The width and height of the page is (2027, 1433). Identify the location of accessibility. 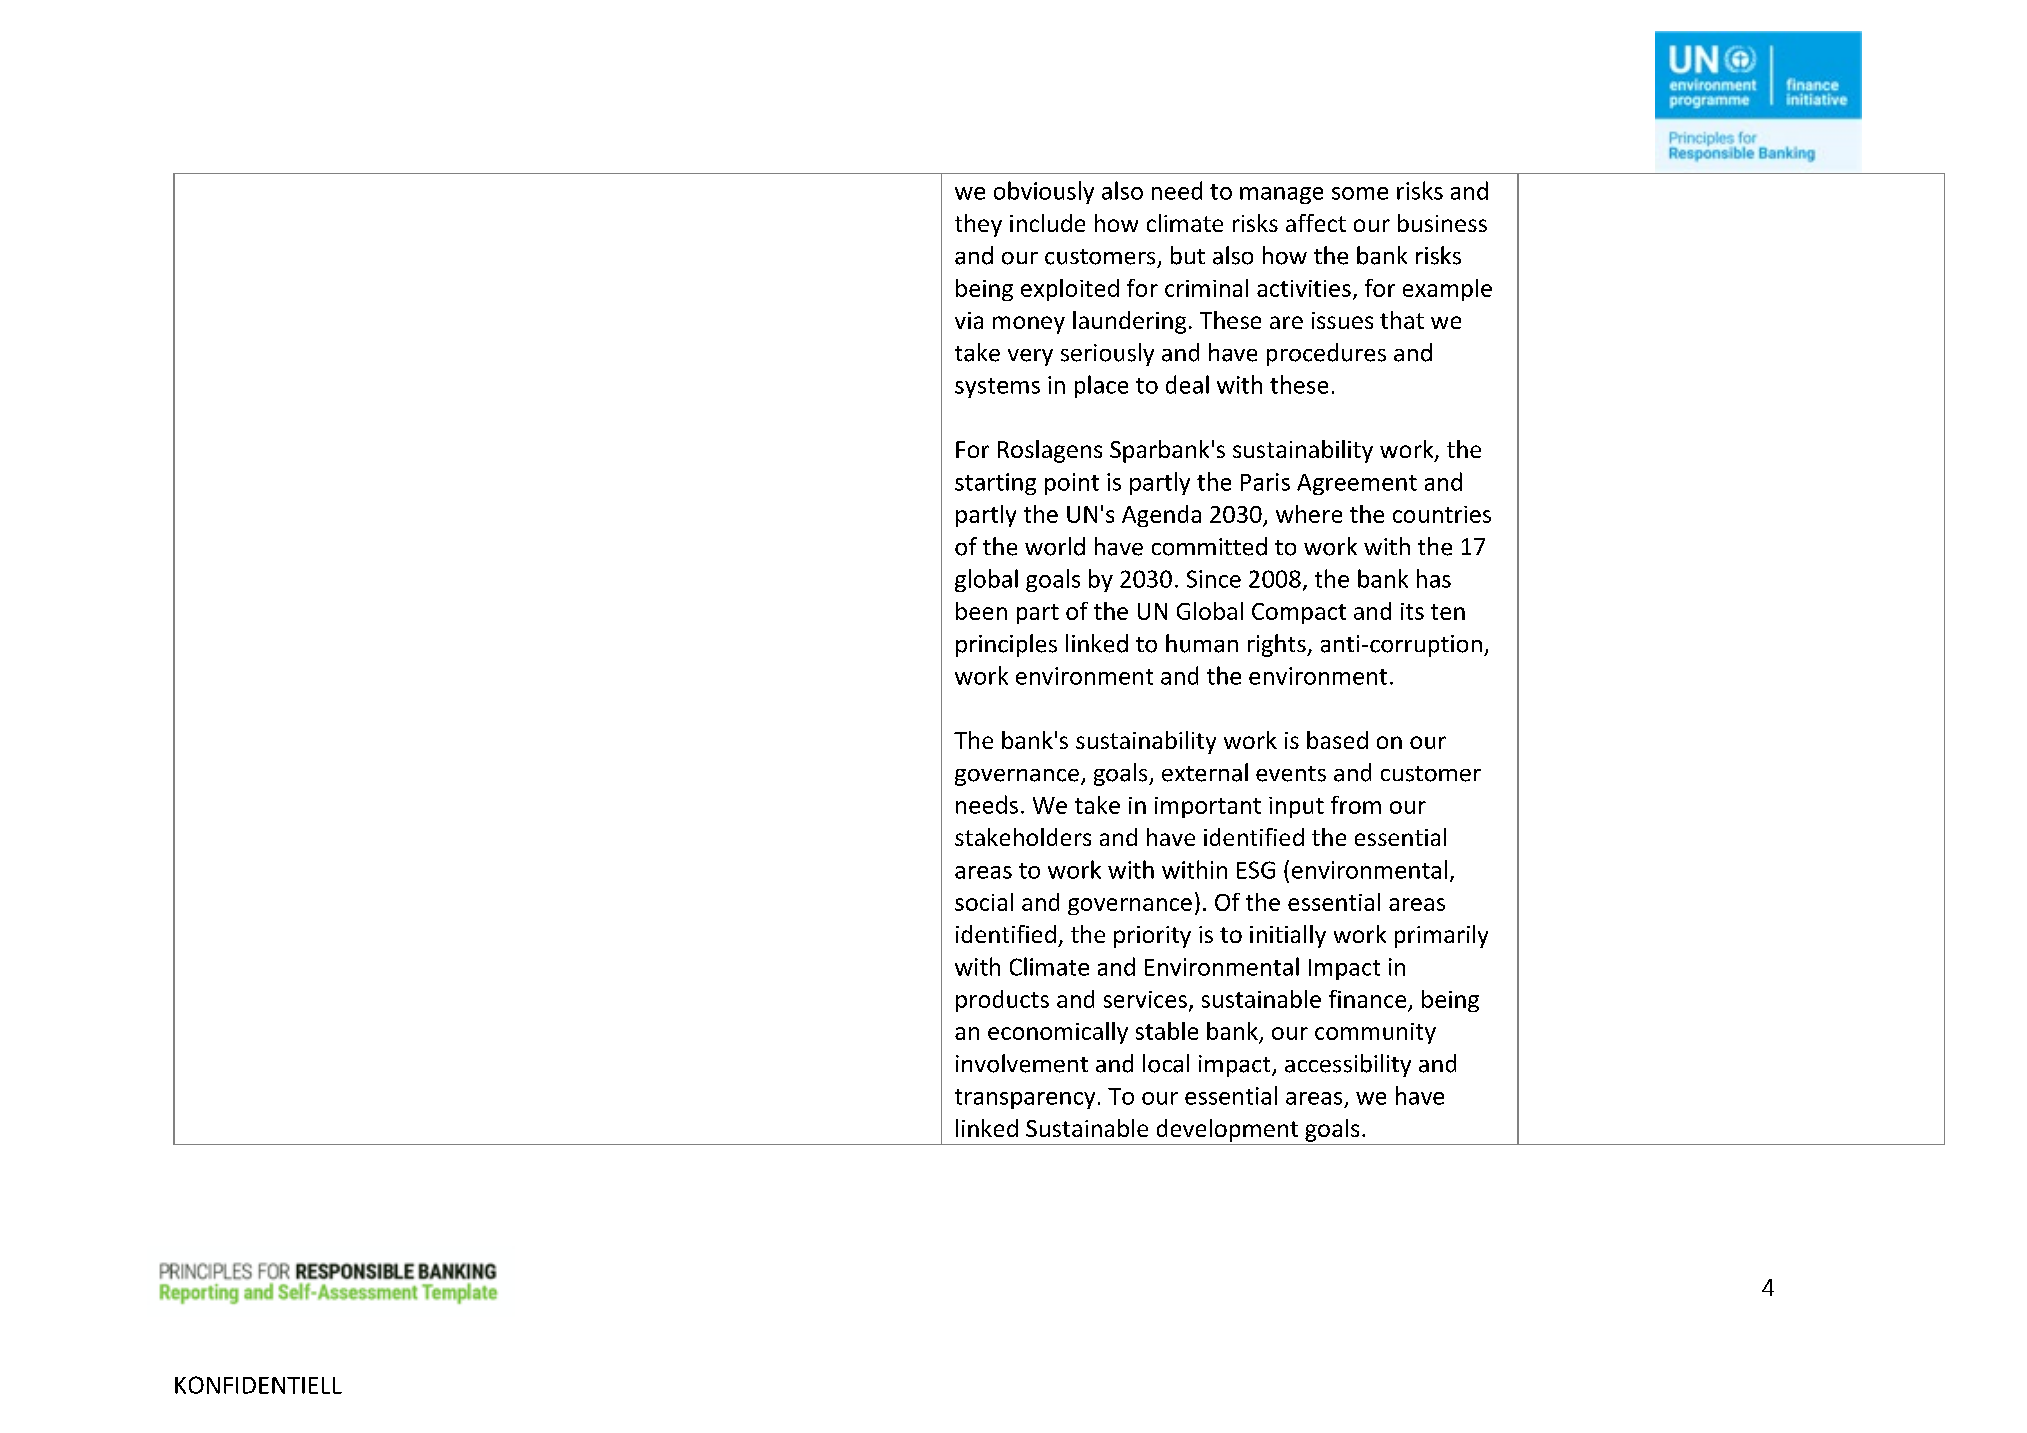
(1348, 1065).
